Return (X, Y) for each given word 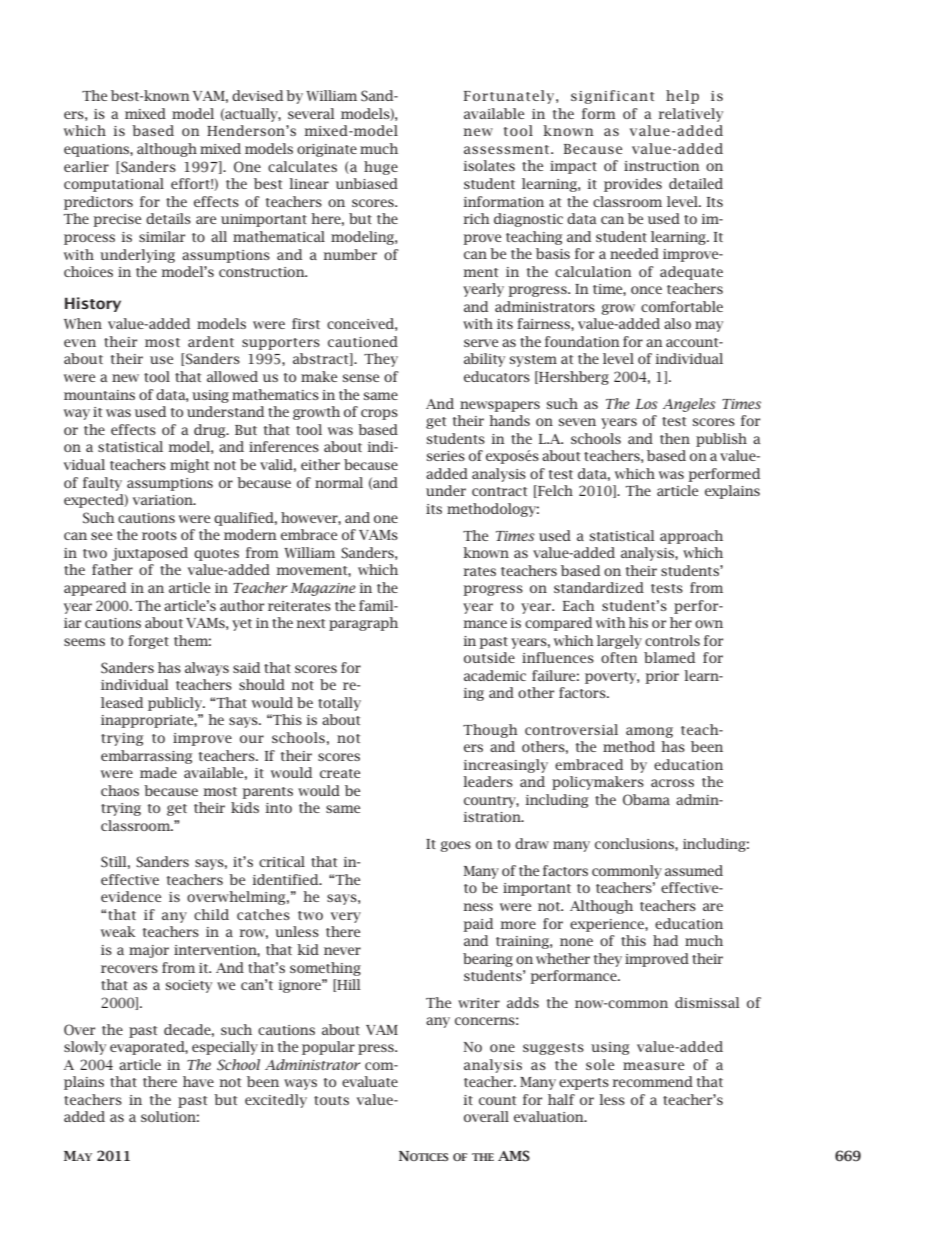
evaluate (370, 1081)
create (340, 773)
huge (381, 168)
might (189, 466)
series (446, 456)
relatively (690, 115)
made (158, 772)
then (675, 438)
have (198, 1081)
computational (114, 185)
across (672, 783)
